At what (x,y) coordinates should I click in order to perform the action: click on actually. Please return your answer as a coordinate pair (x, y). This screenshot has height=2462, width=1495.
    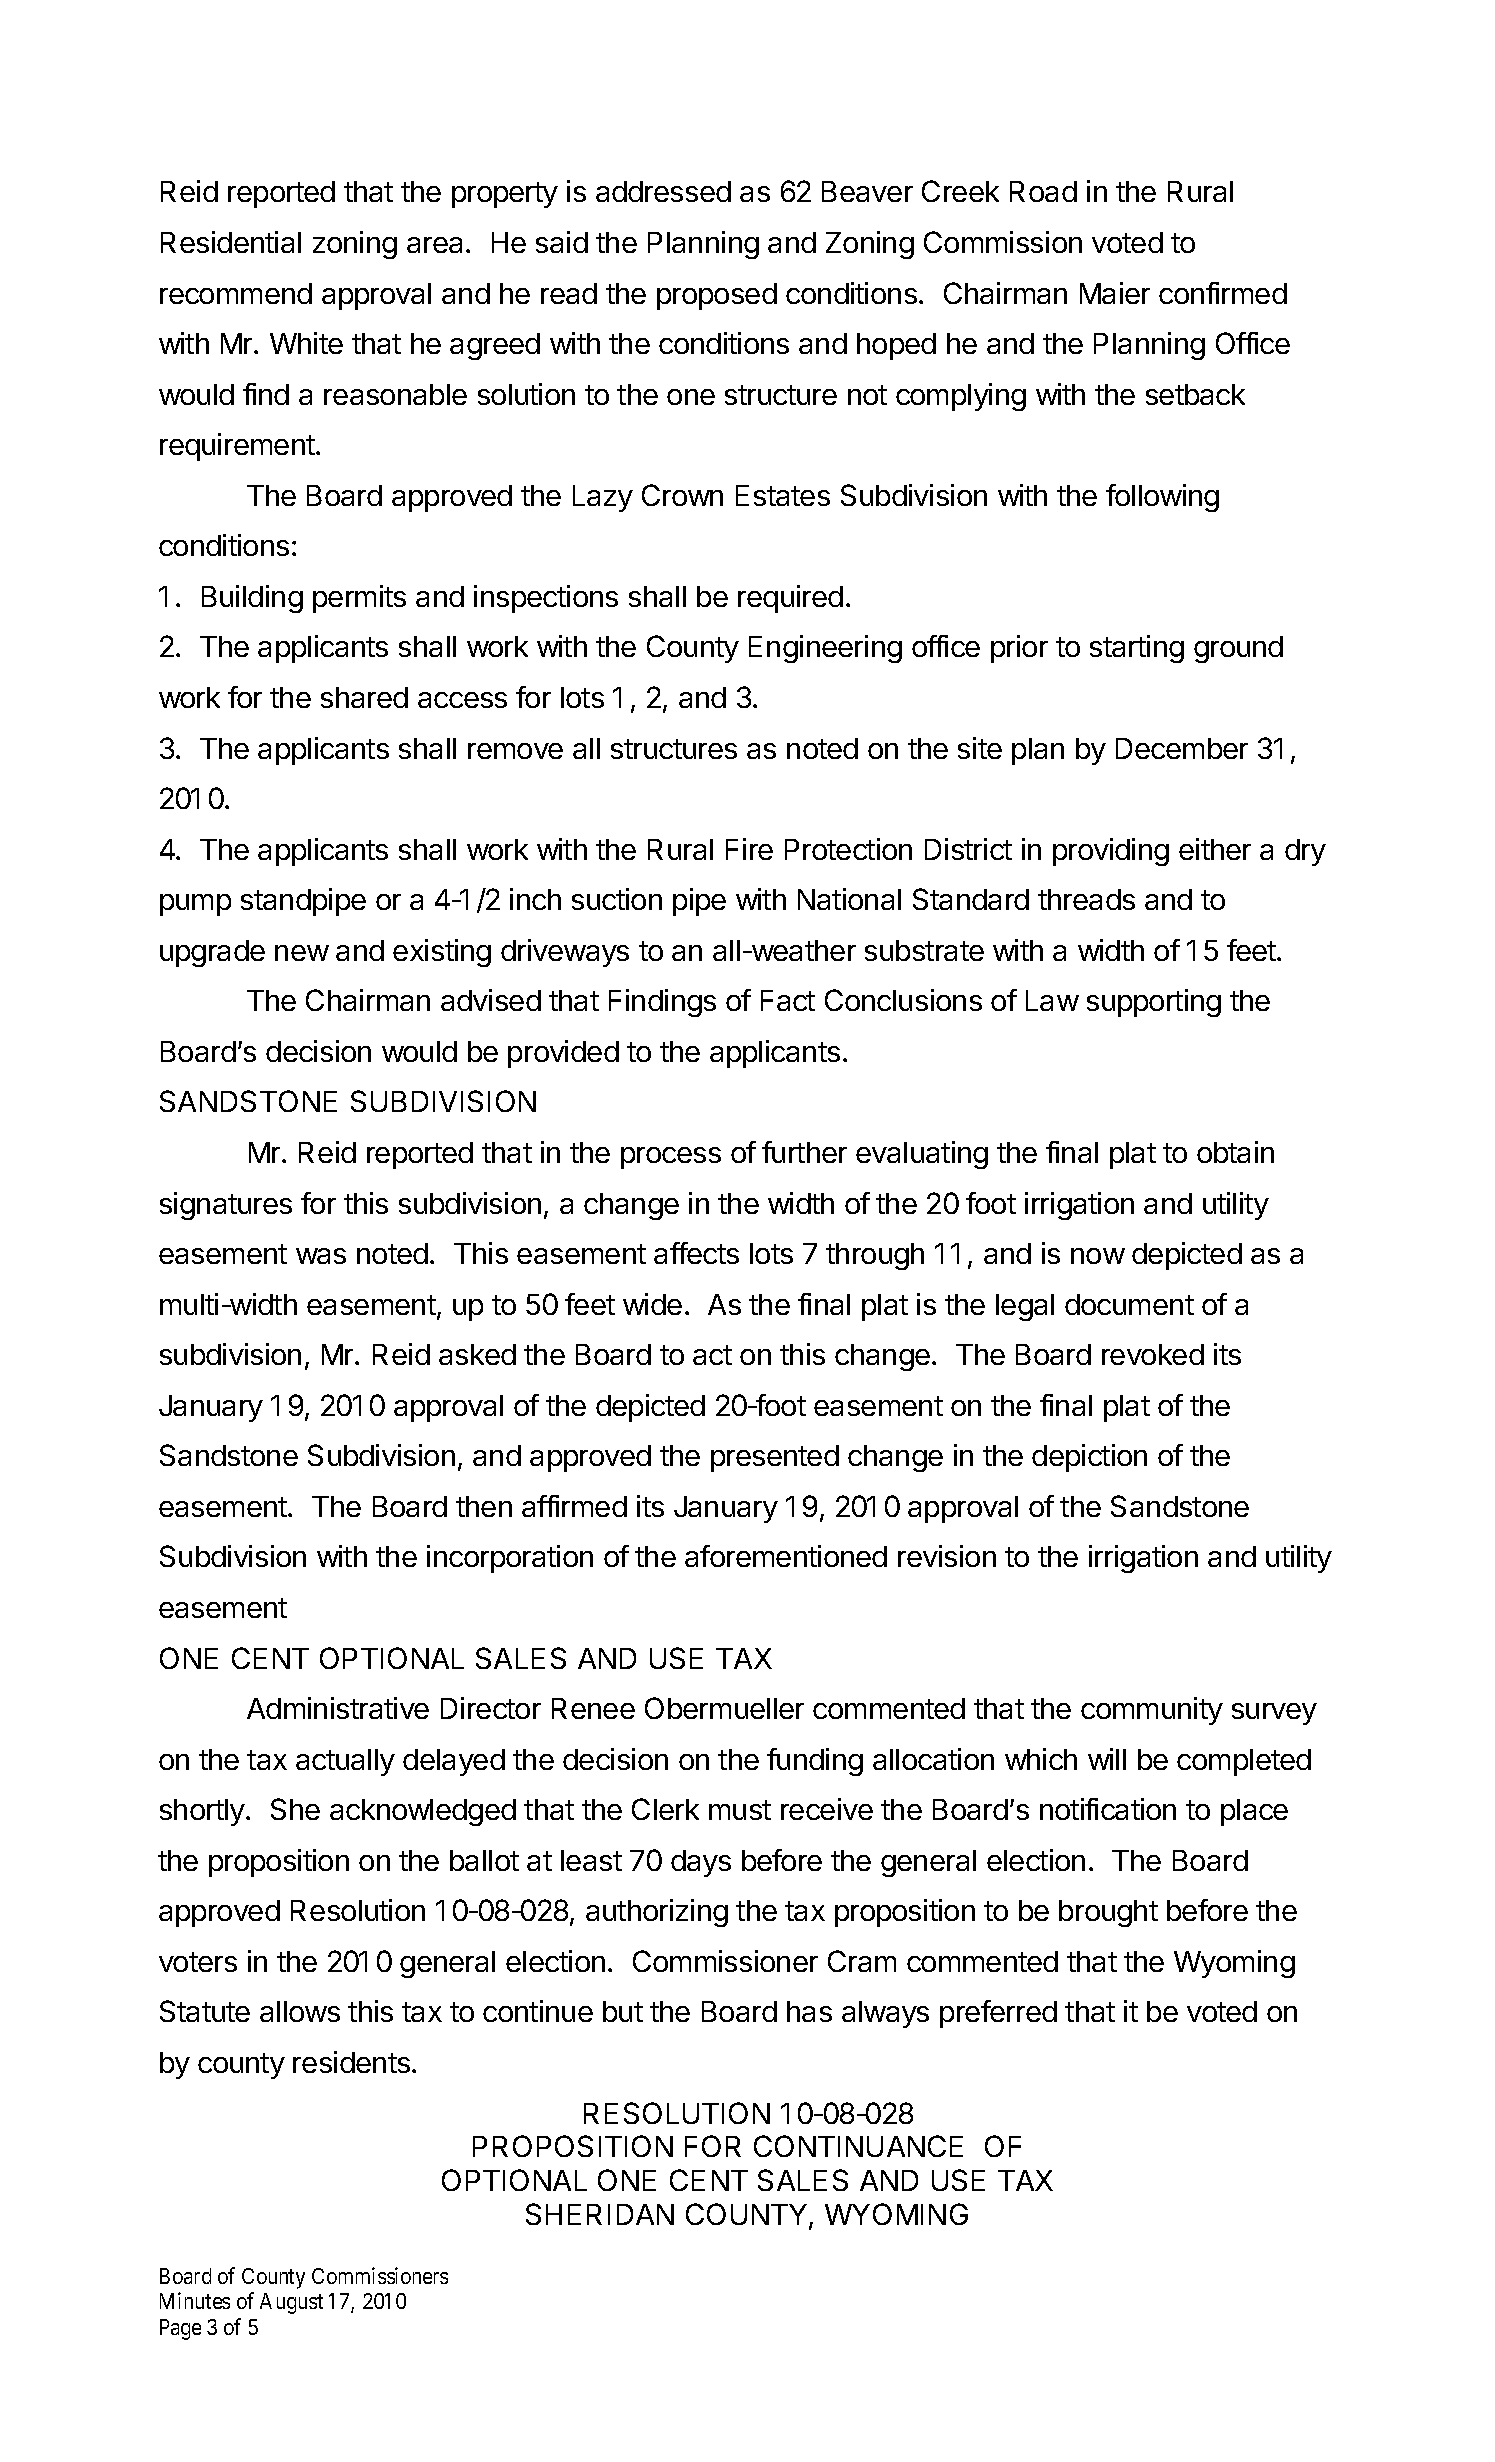
    Looking at the image, I should click on (345, 1762).
